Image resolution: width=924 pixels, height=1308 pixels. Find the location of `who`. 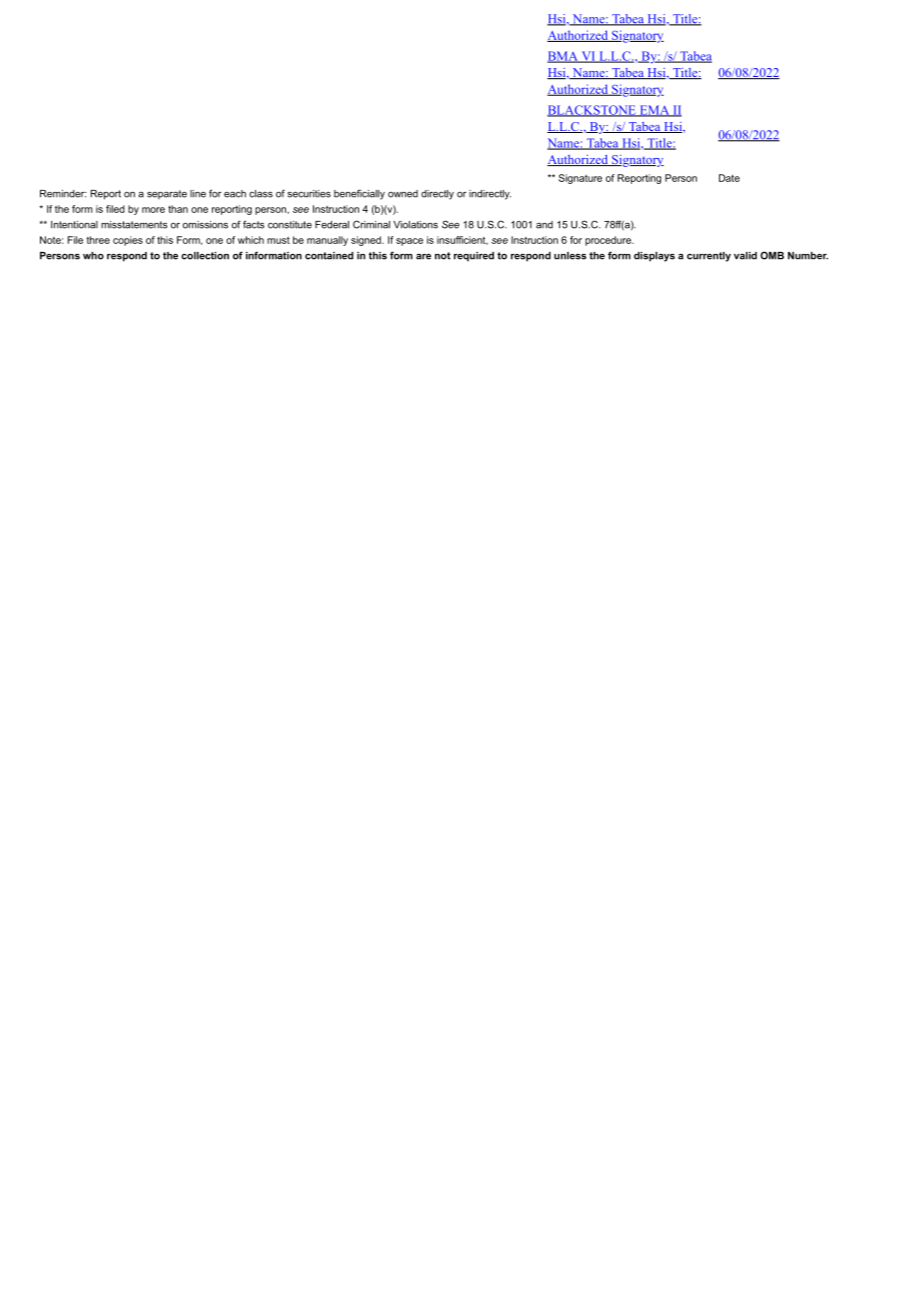

who is located at coordinates (93, 256).
